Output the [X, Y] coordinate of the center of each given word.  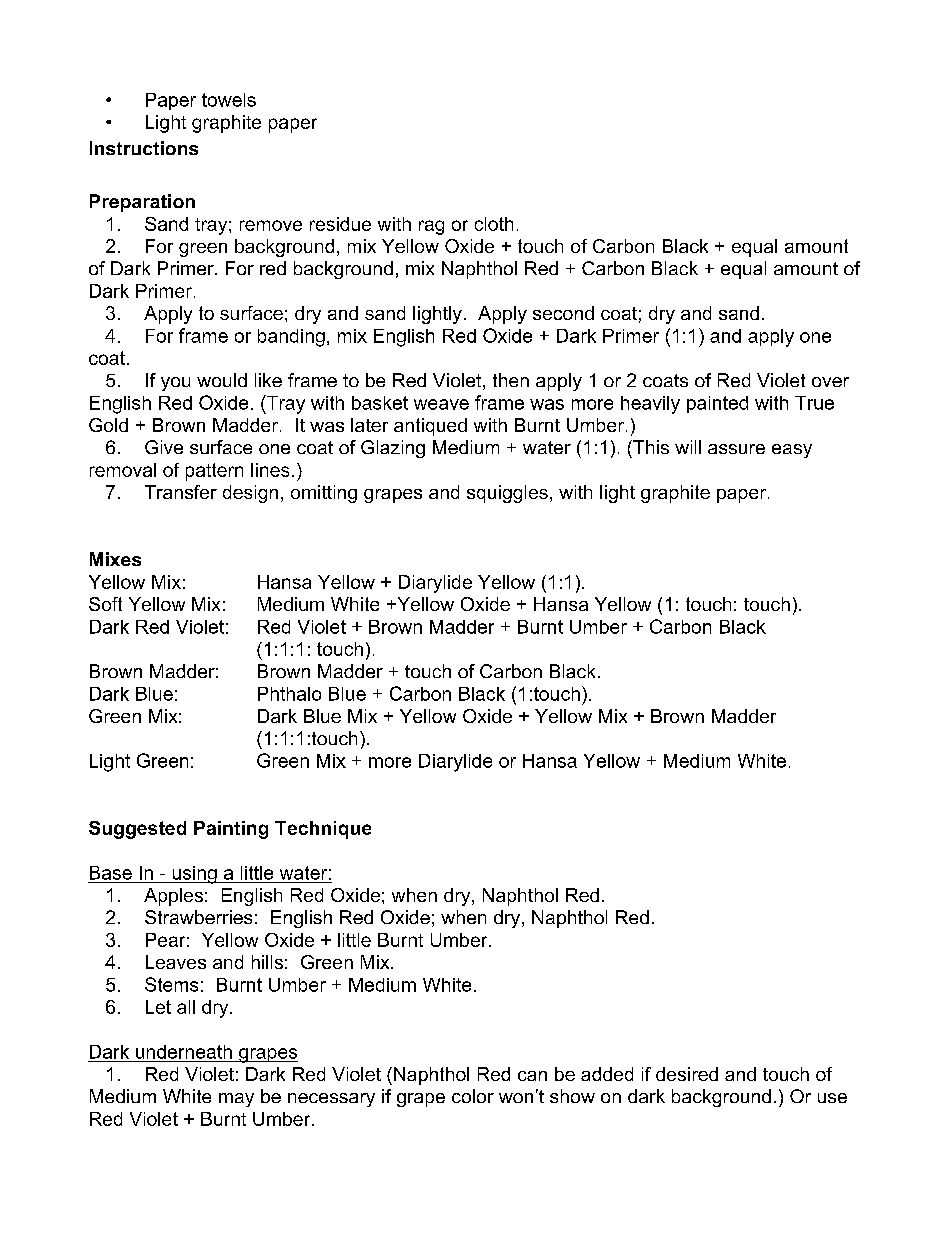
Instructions [144, 148]
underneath [184, 1052]
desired [687, 1074]
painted [717, 404]
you [175, 384]
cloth [494, 224]
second [563, 313]
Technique [323, 830]
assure [736, 449]
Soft [105, 604]
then [511, 380]
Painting [231, 830]
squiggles [507, 494]
